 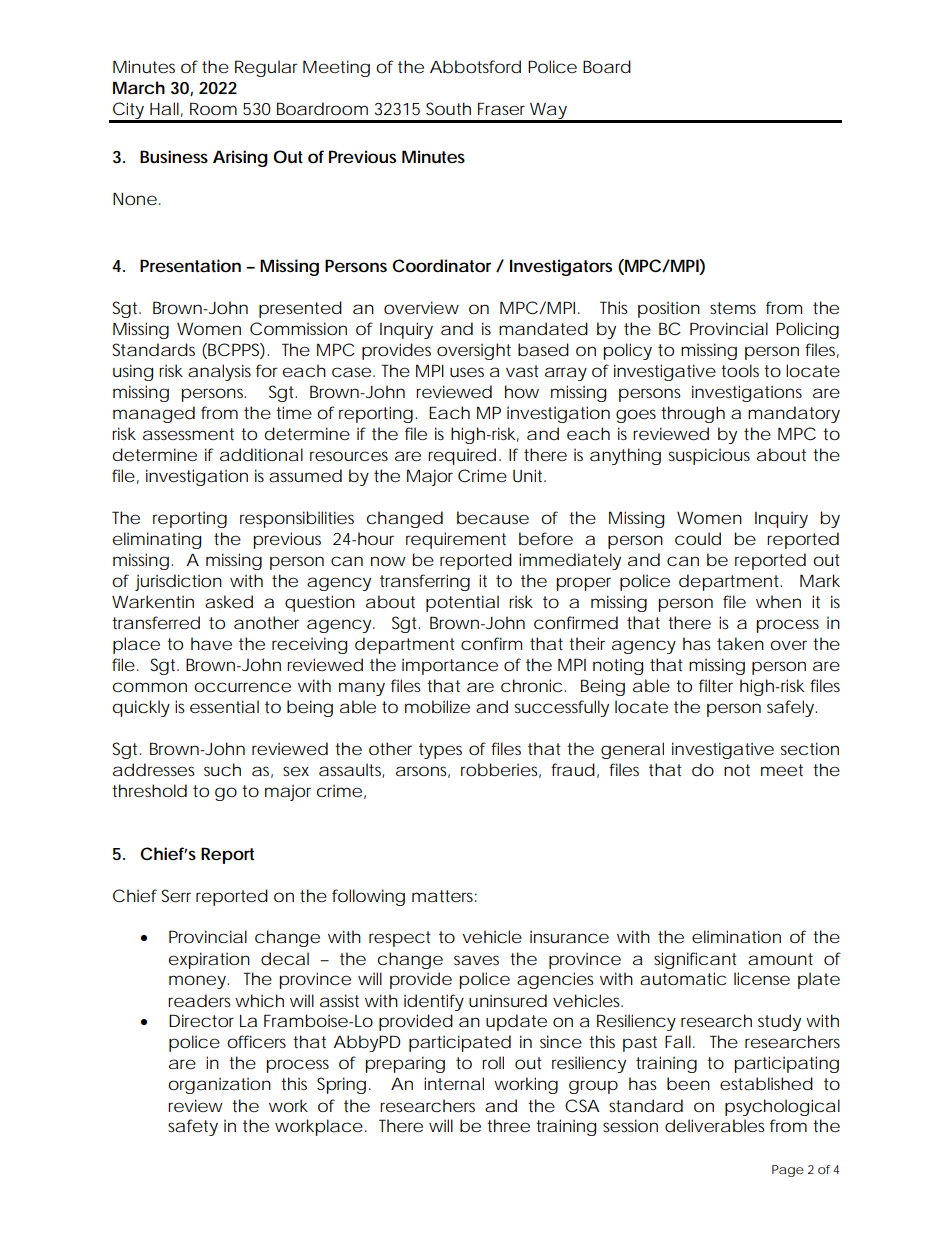 I want to click on South, so click(x=448, y=108).
